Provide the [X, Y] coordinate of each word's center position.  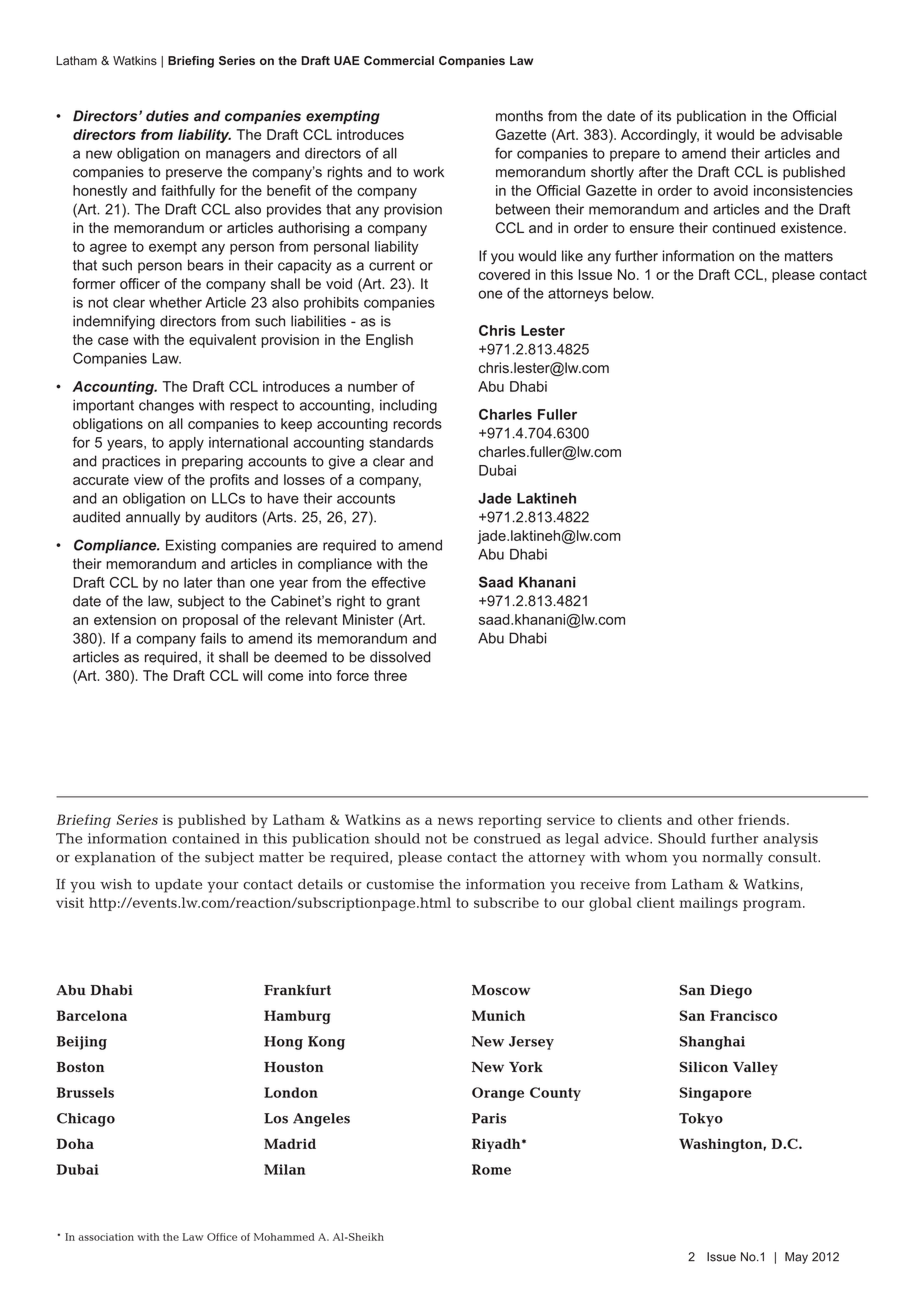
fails [213, 638]
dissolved [400, 657]
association [106, 1237]
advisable [811, 134]
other [716, 819]
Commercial [399, 60]
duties [167, 116]
